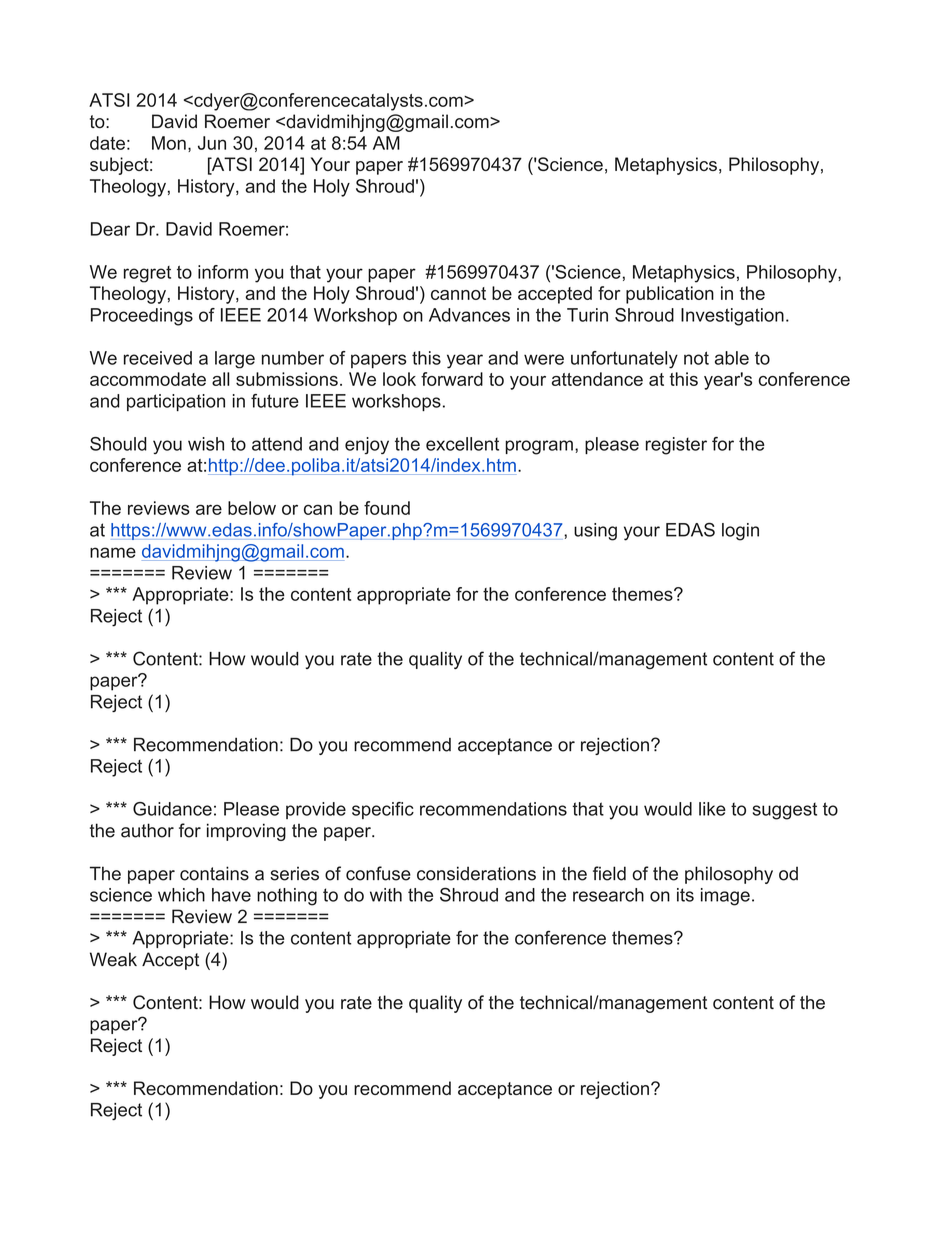  What do you see at coordinates (462, 444) in the screenshot?
I see `excellent` at bounding box center [462, 444].
